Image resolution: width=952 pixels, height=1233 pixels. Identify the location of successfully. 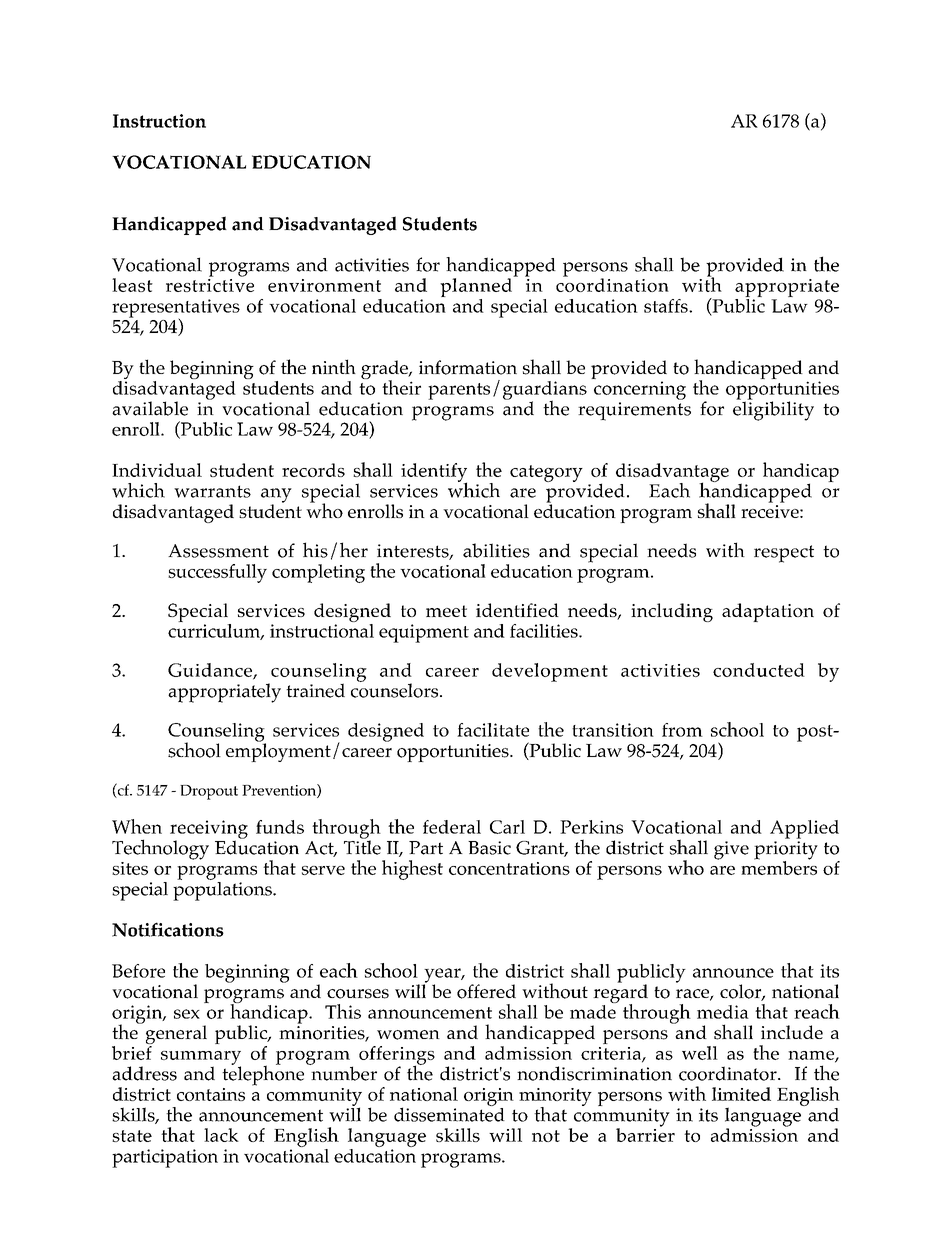
(217, 573).
